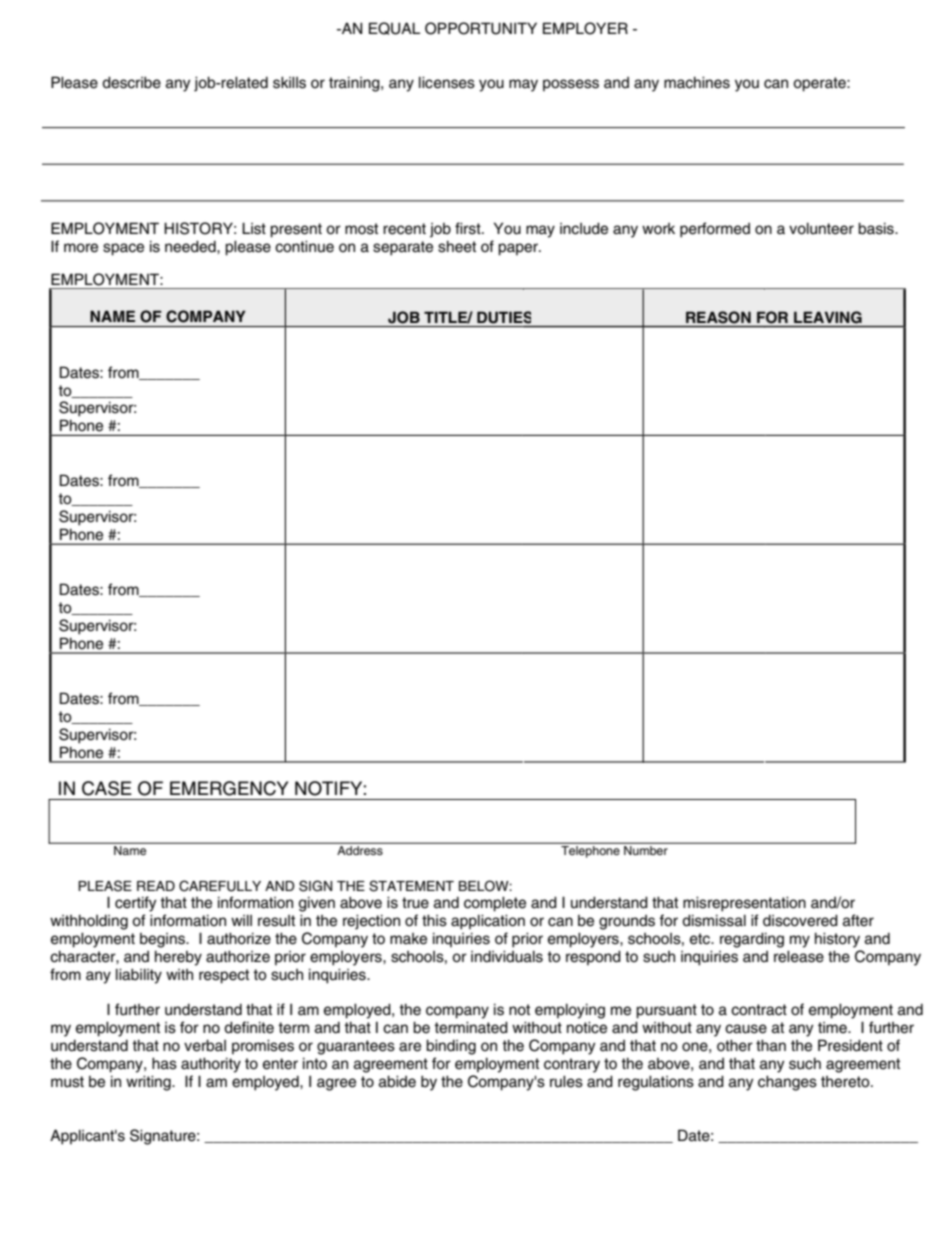  What do you see at coordinates (164, 1063) in the document?
I see `has` at bounding box center [164, 1063].
